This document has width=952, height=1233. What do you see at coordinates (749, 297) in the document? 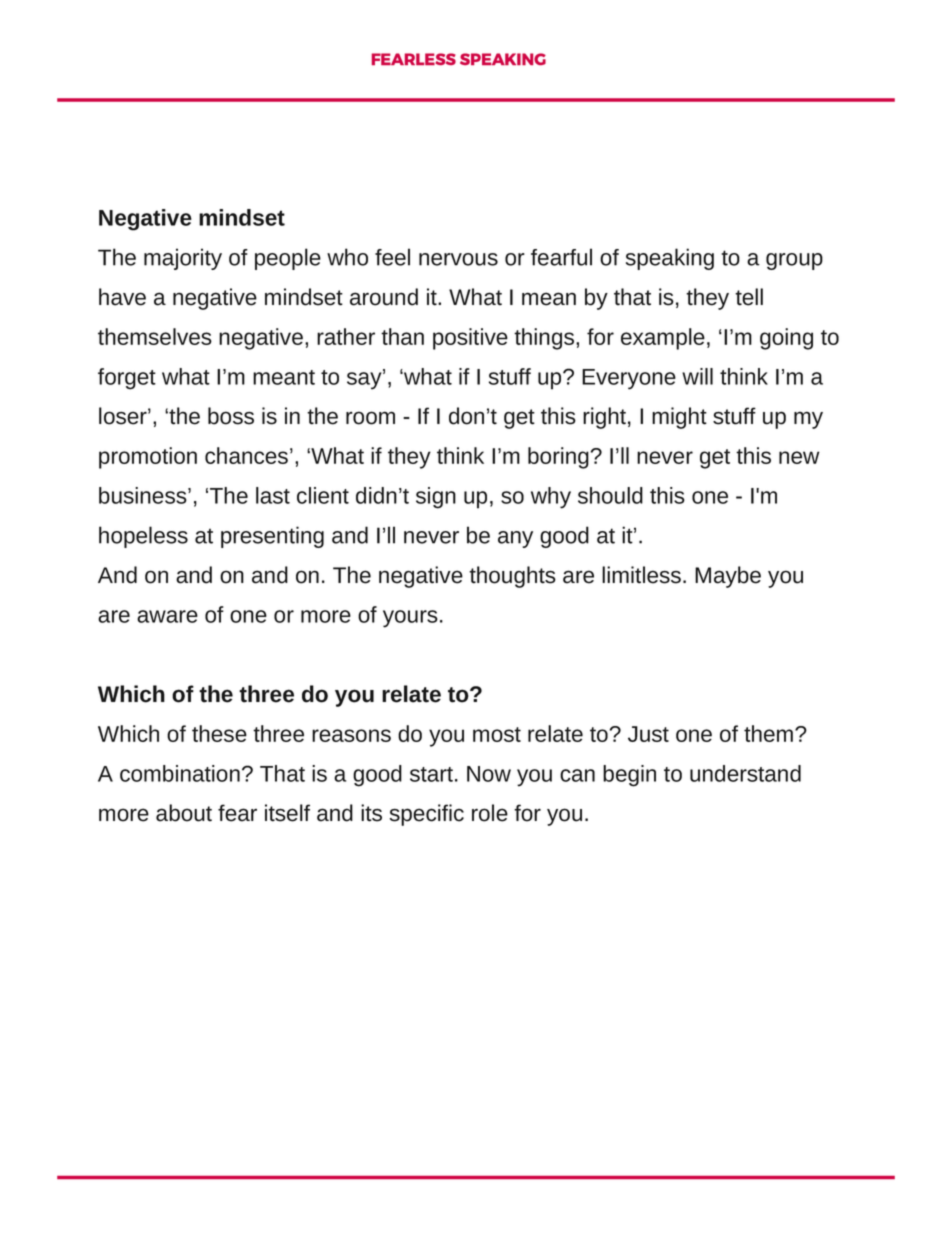
I see `tell` at bounding box center [749, 297].
